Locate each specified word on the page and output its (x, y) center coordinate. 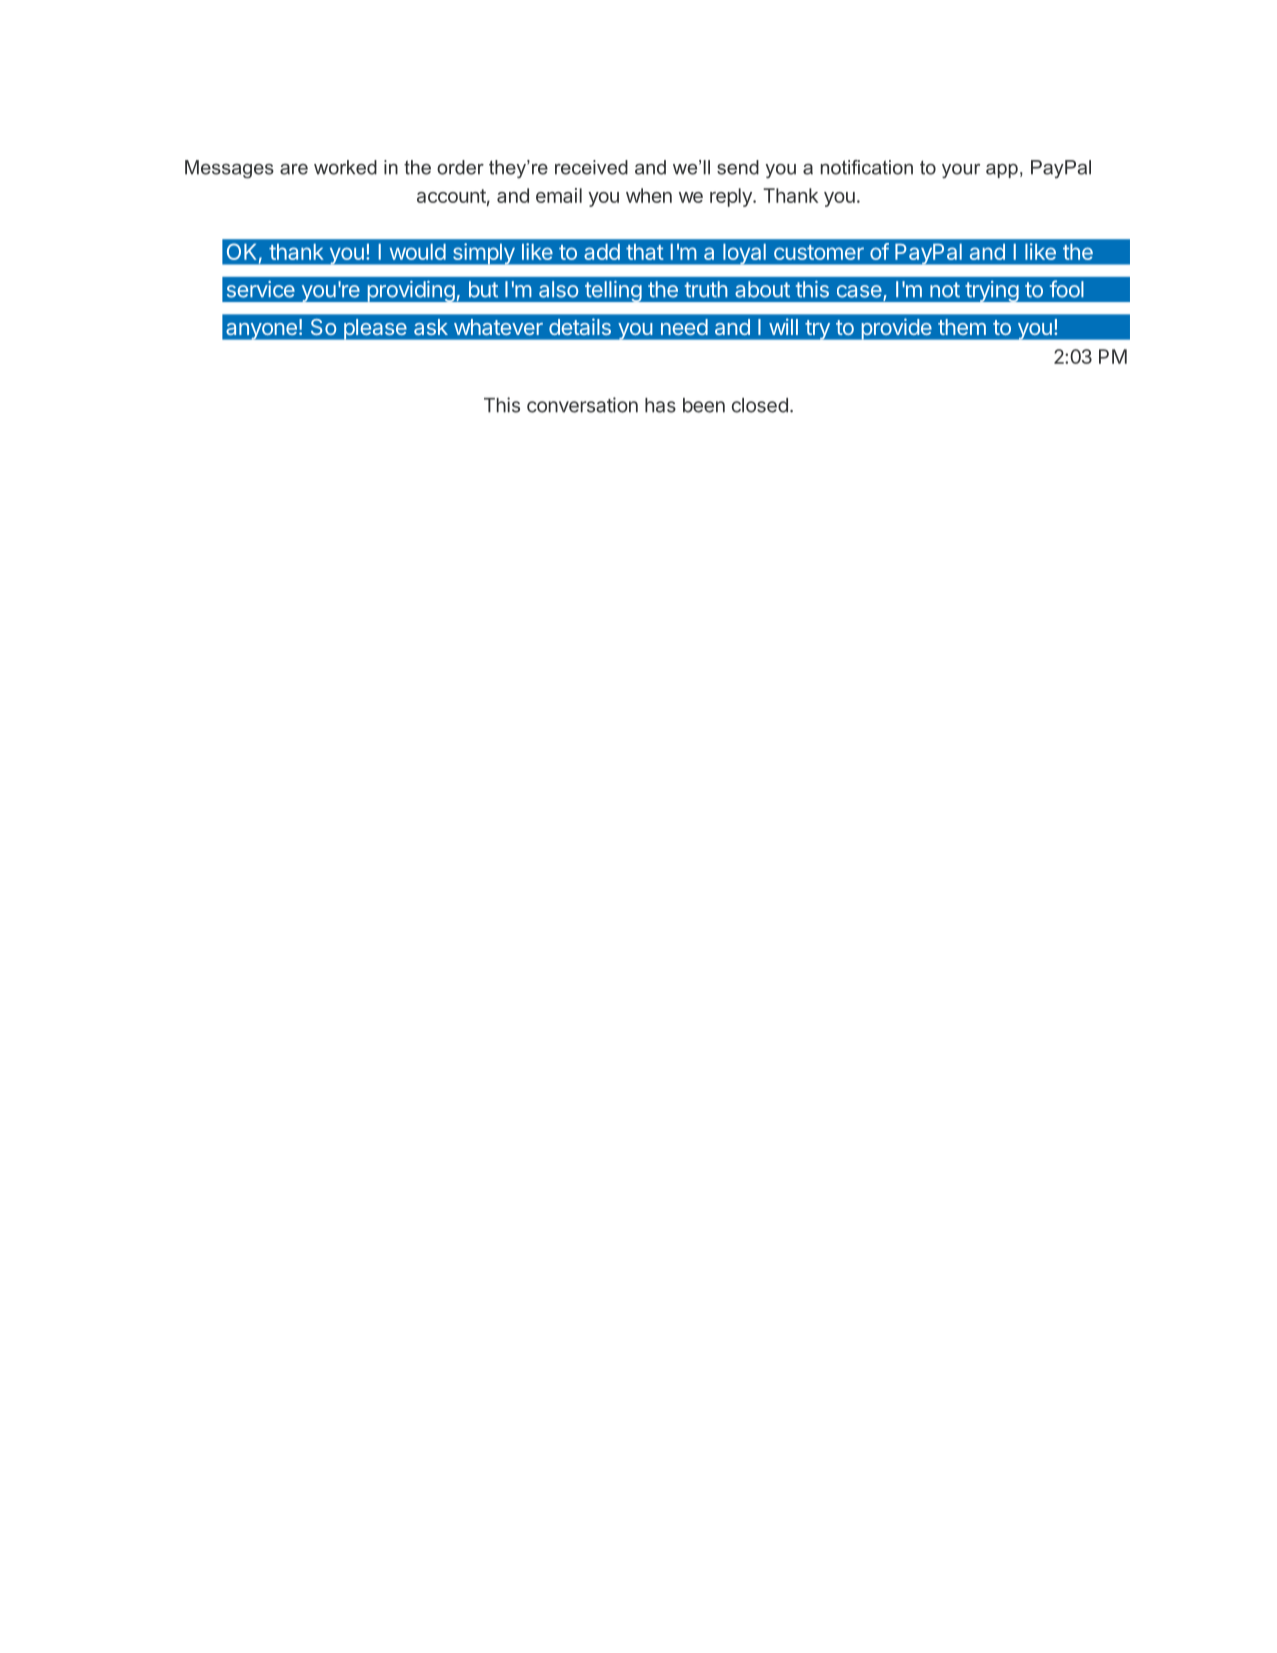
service (261, 289)
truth (706, 289)
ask (431, 327)
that (644, 252)
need (684, 327)
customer (819, 252)
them (962, 327)
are (294, 169)
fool (1067, 289)
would (418, 252)
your (961, 171)
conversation (582, 405)
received (591, 167)
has (660, 405)
